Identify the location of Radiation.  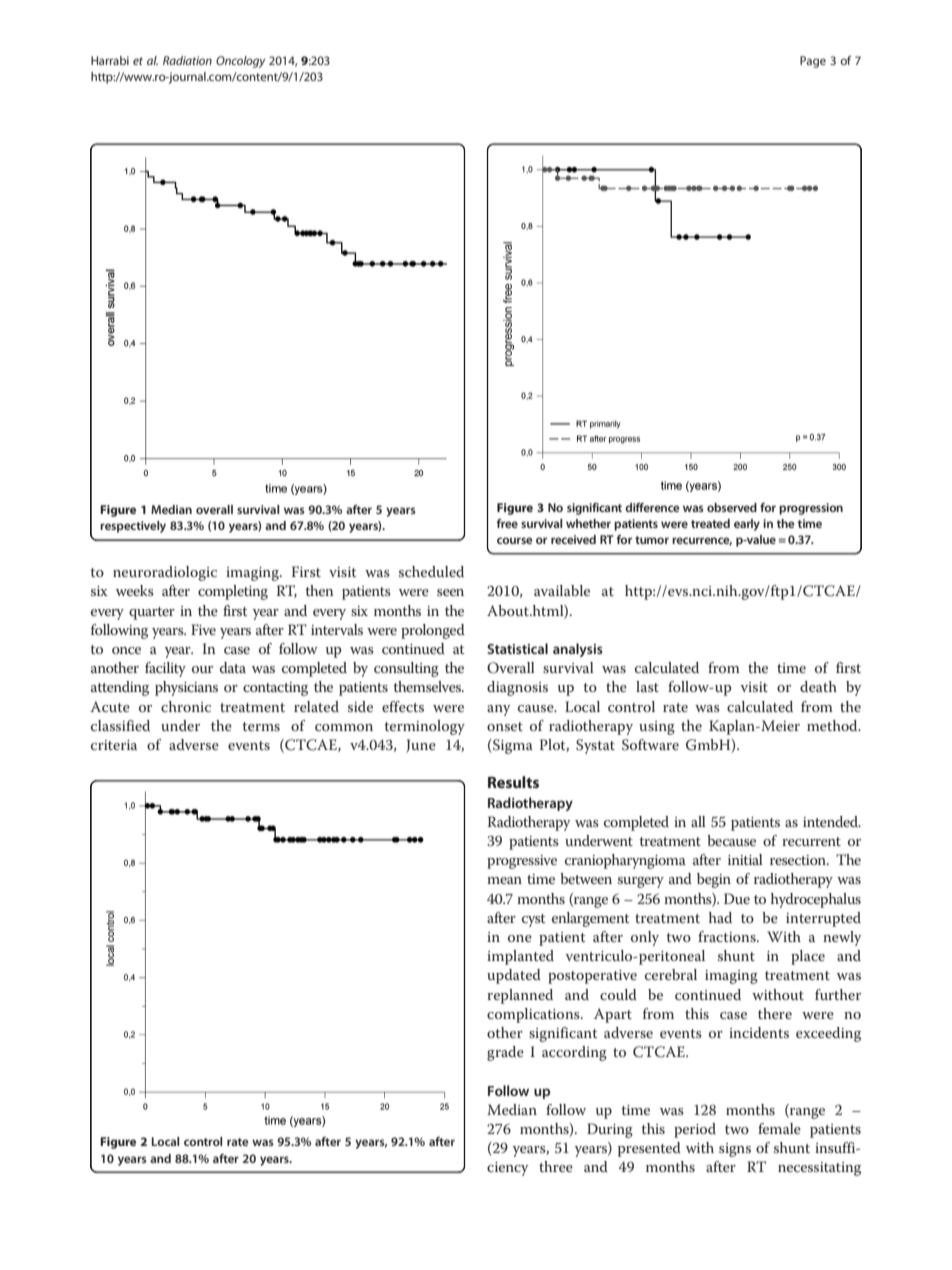
(187, 60).
